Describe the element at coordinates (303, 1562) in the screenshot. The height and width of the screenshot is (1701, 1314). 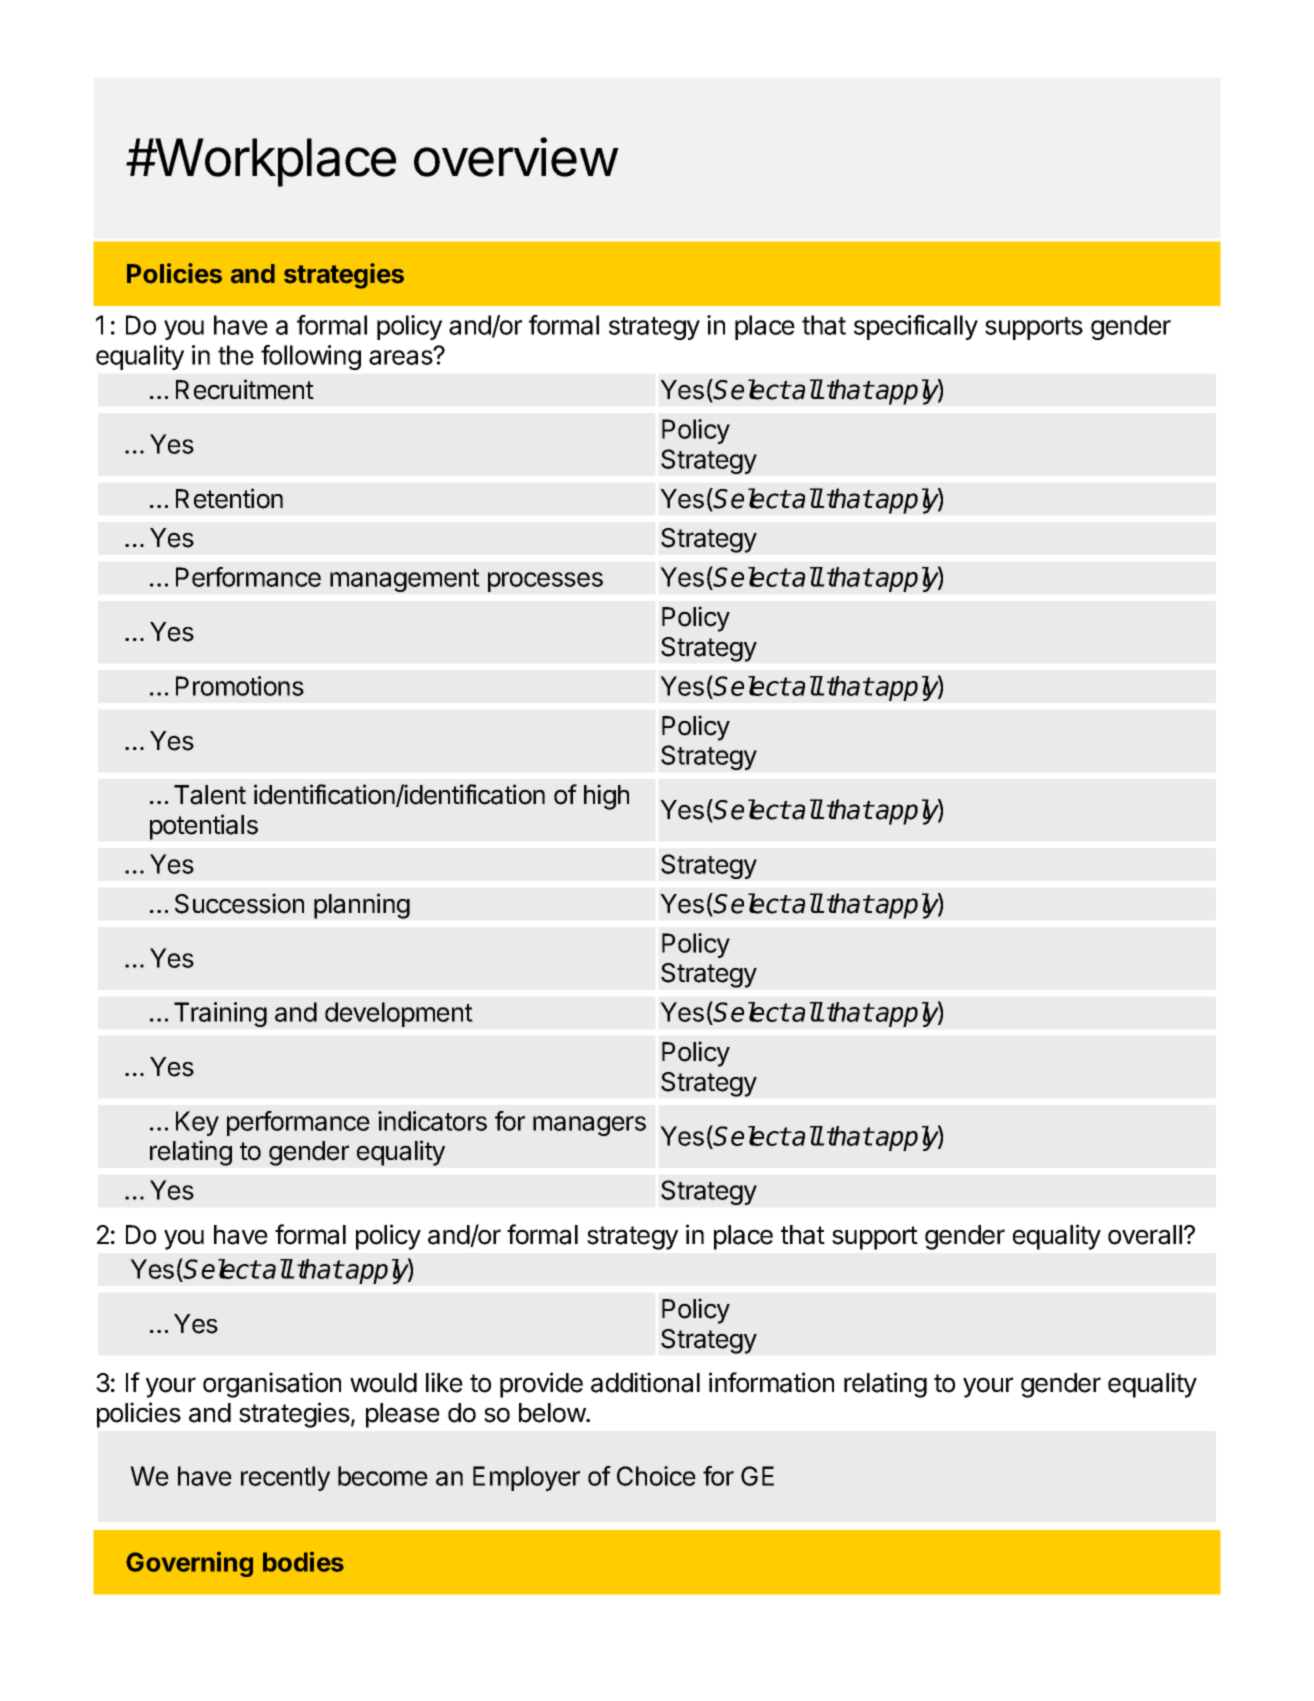
I see `bodies` at that location.
